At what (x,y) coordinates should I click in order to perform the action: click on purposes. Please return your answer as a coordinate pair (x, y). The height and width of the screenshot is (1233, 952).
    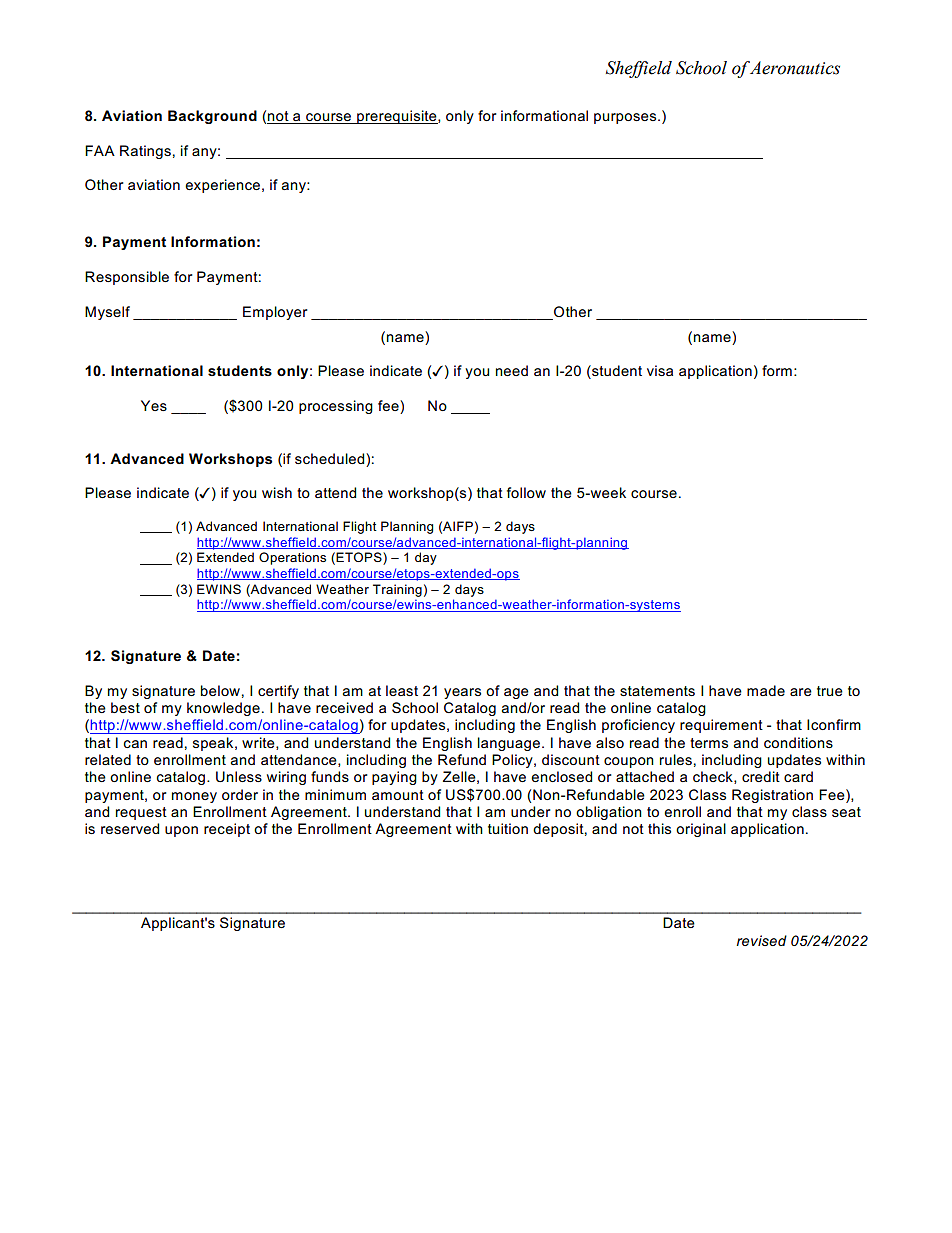
    Looking at the image, I should click on (626, 118).
